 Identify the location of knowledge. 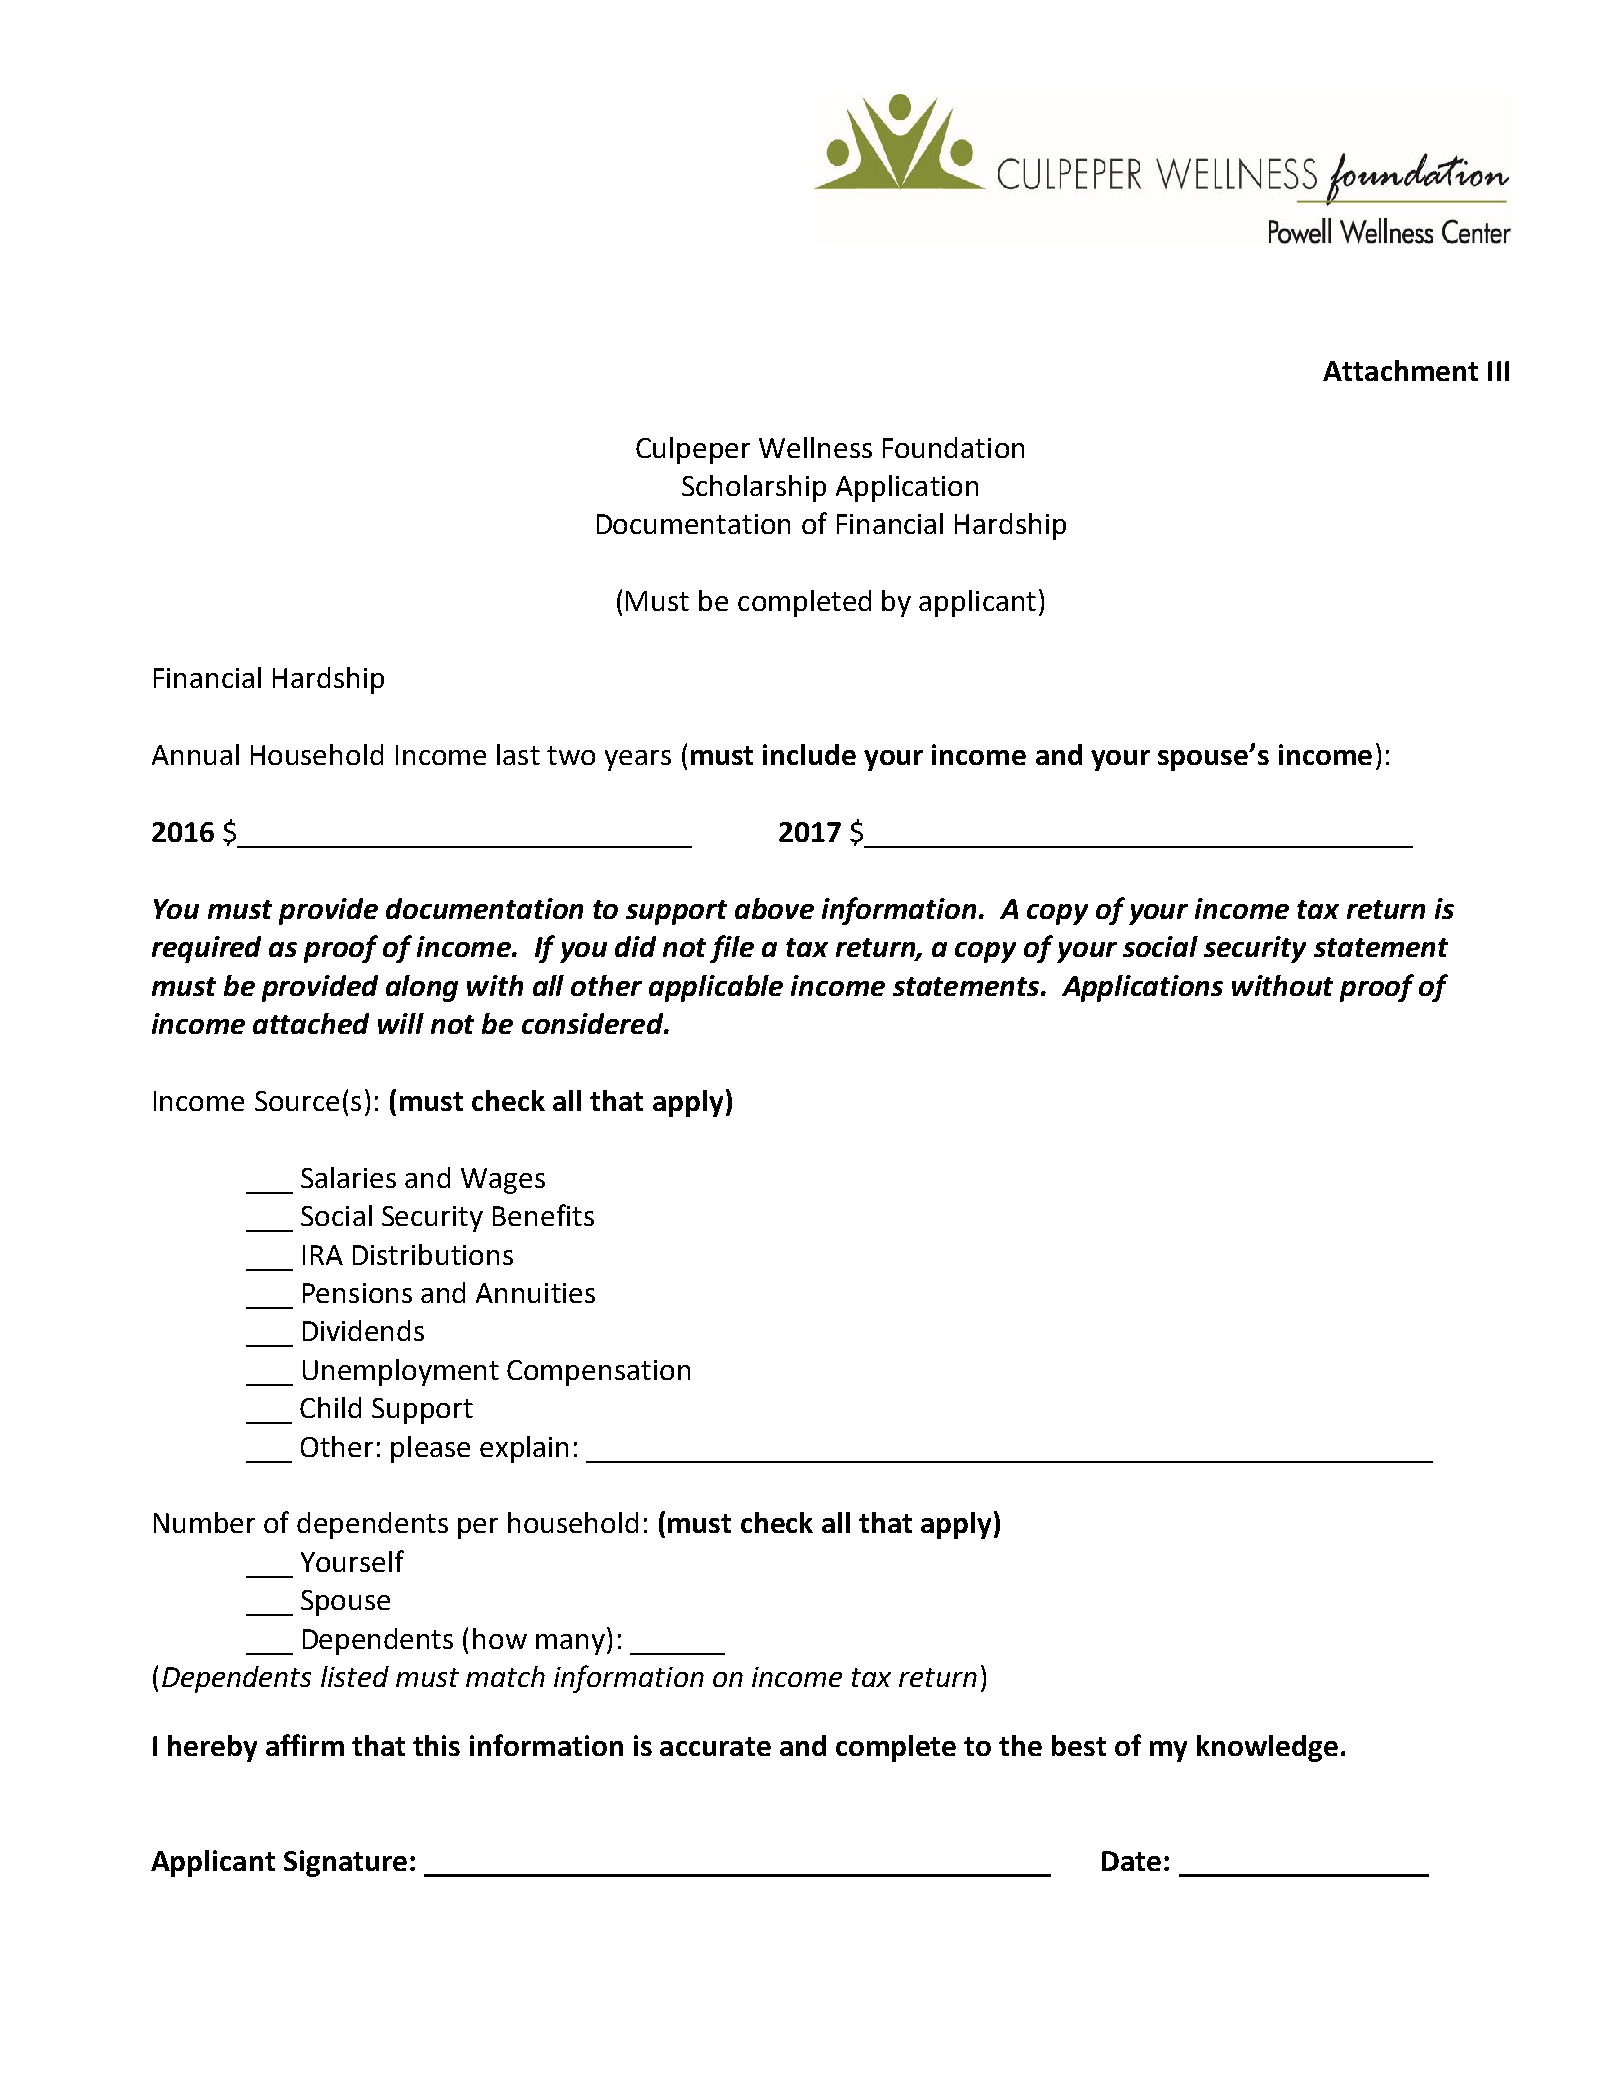
(1267, 1748).
